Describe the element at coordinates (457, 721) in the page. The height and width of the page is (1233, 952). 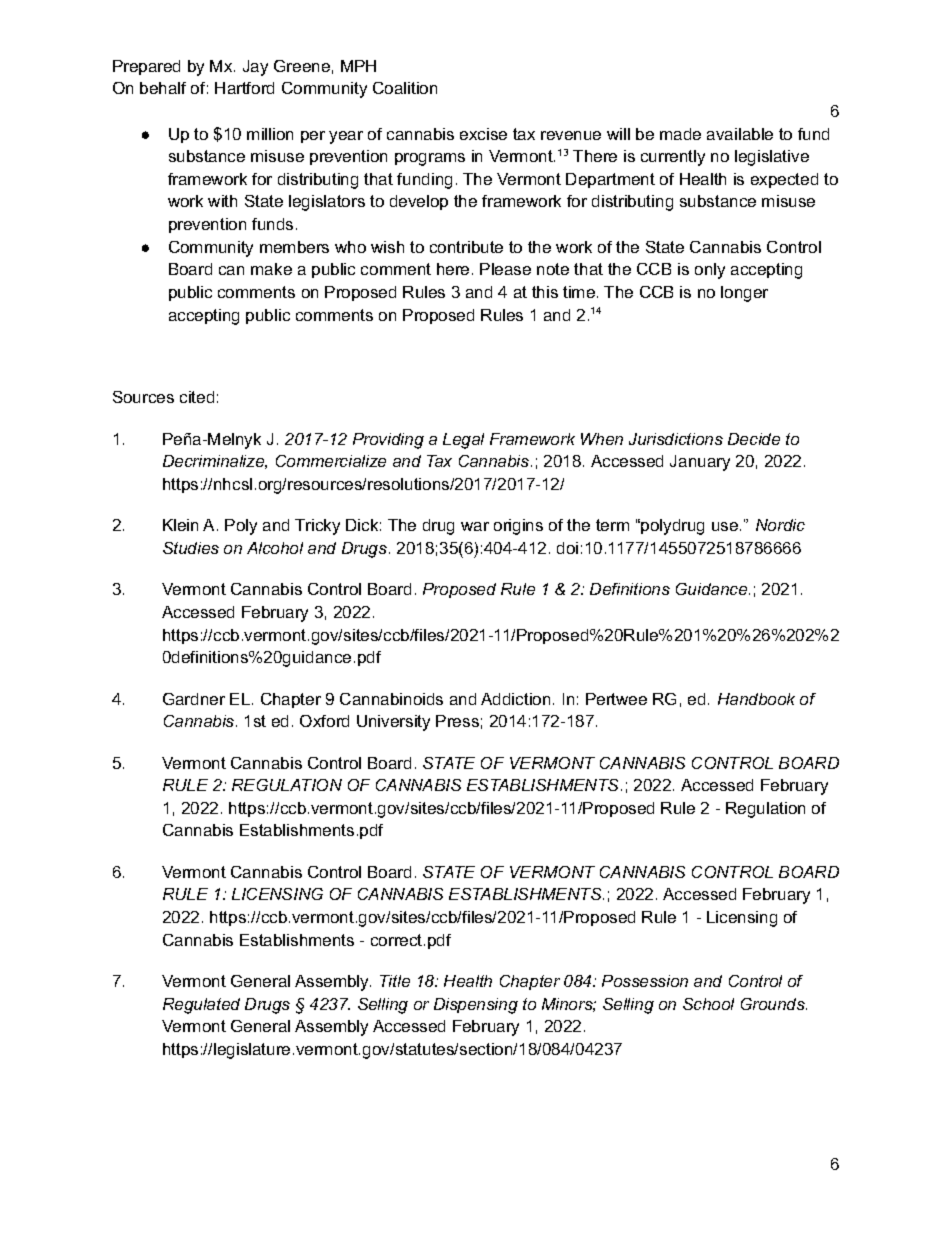
I see `Press` at that location.
